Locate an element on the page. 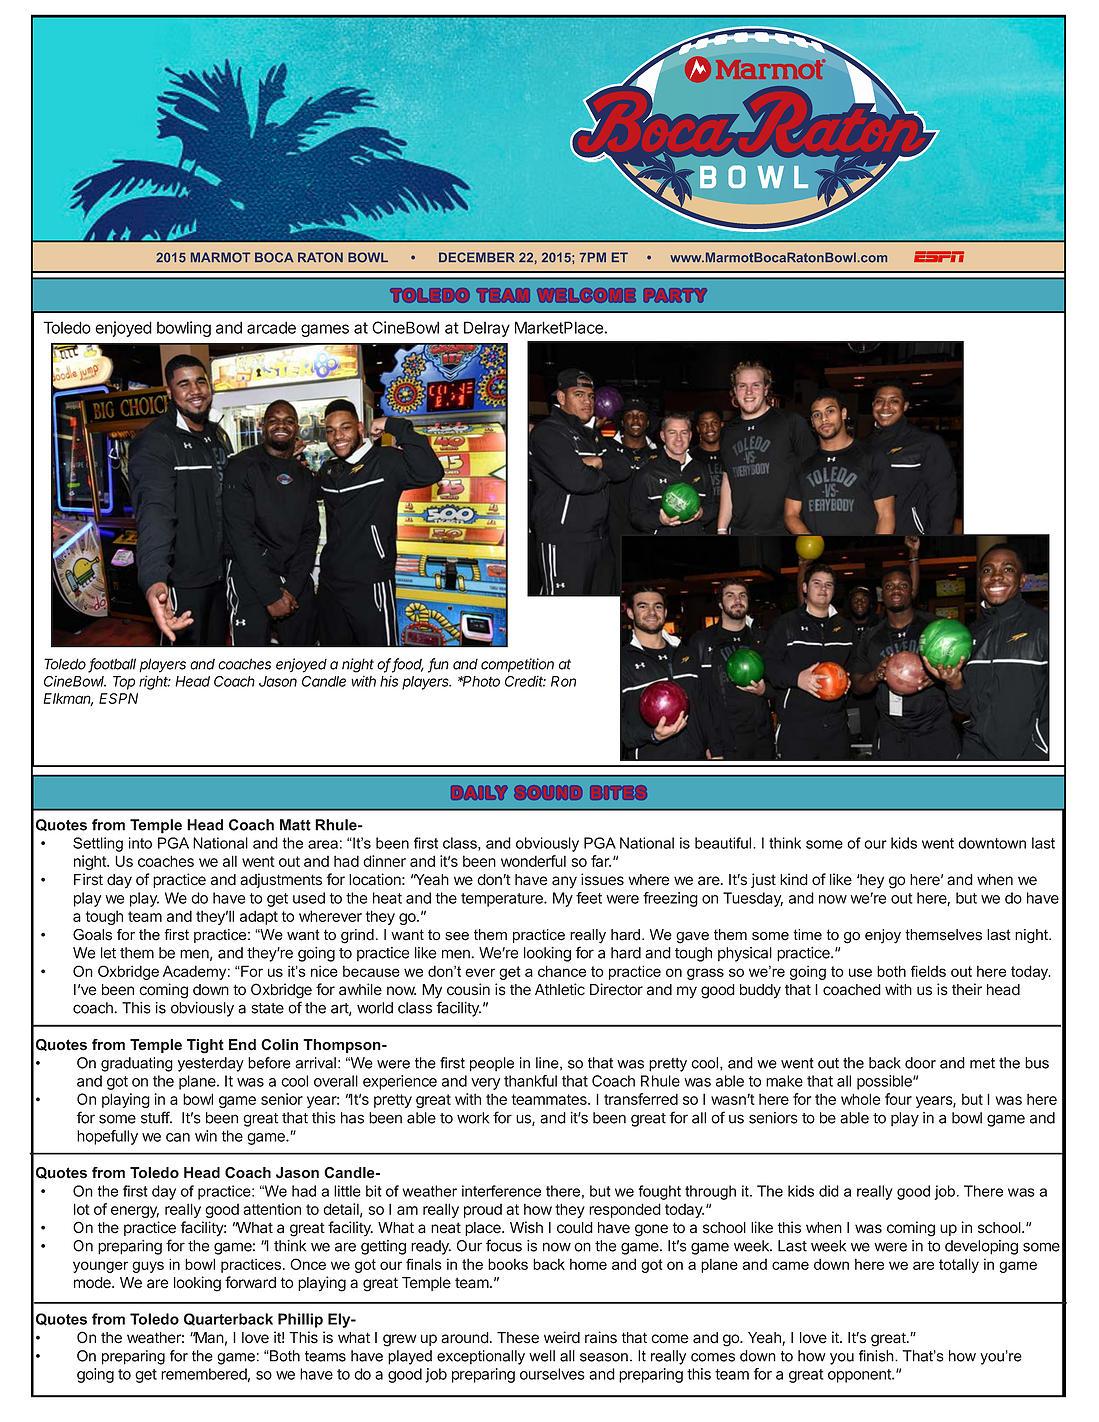 The image size is (1099, 1422). DECEMBER is located at coordinates (477, 257).
